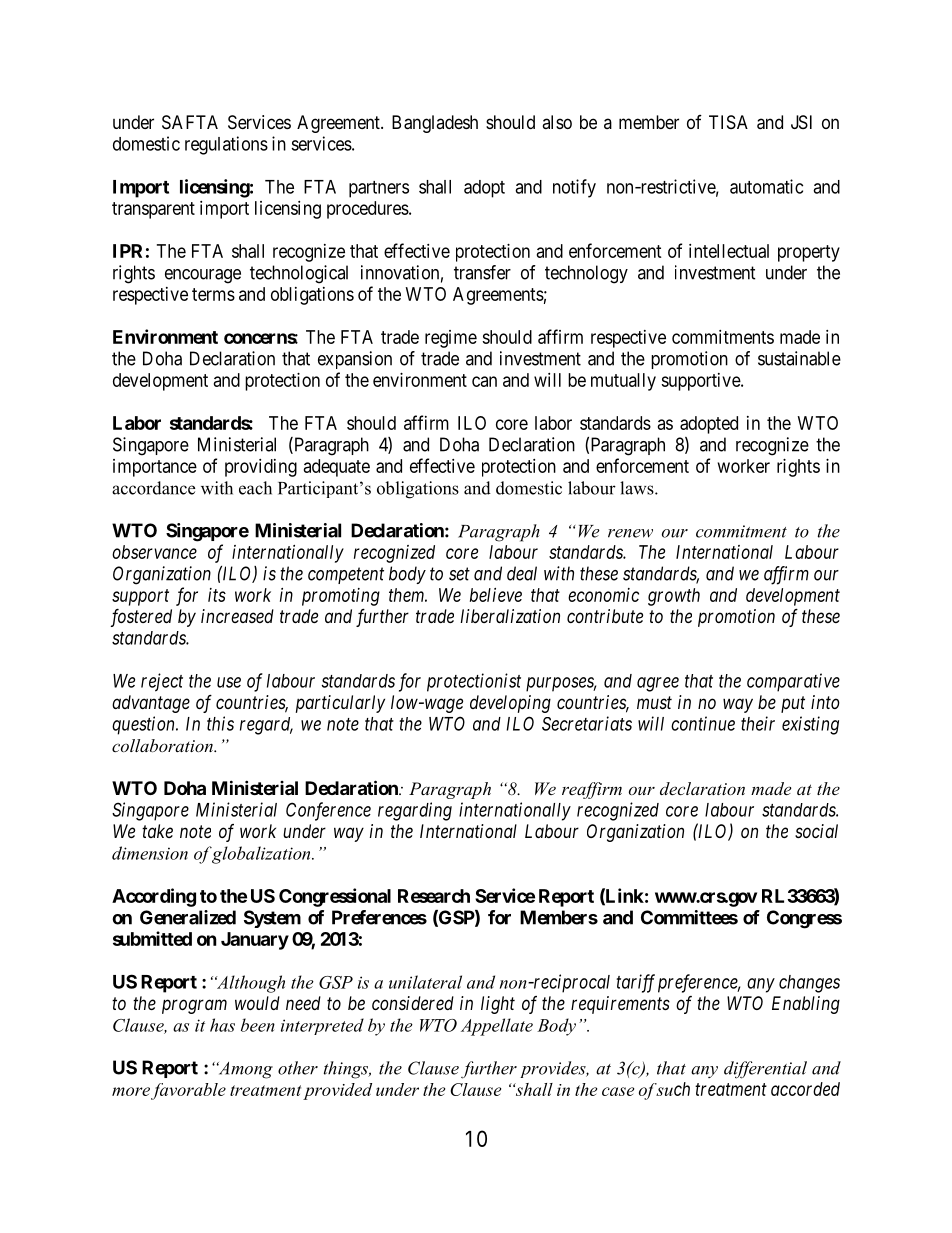  What do you see at coordinates (217, 595) in the image?
I see `its` at bounding box center [217, 595].
